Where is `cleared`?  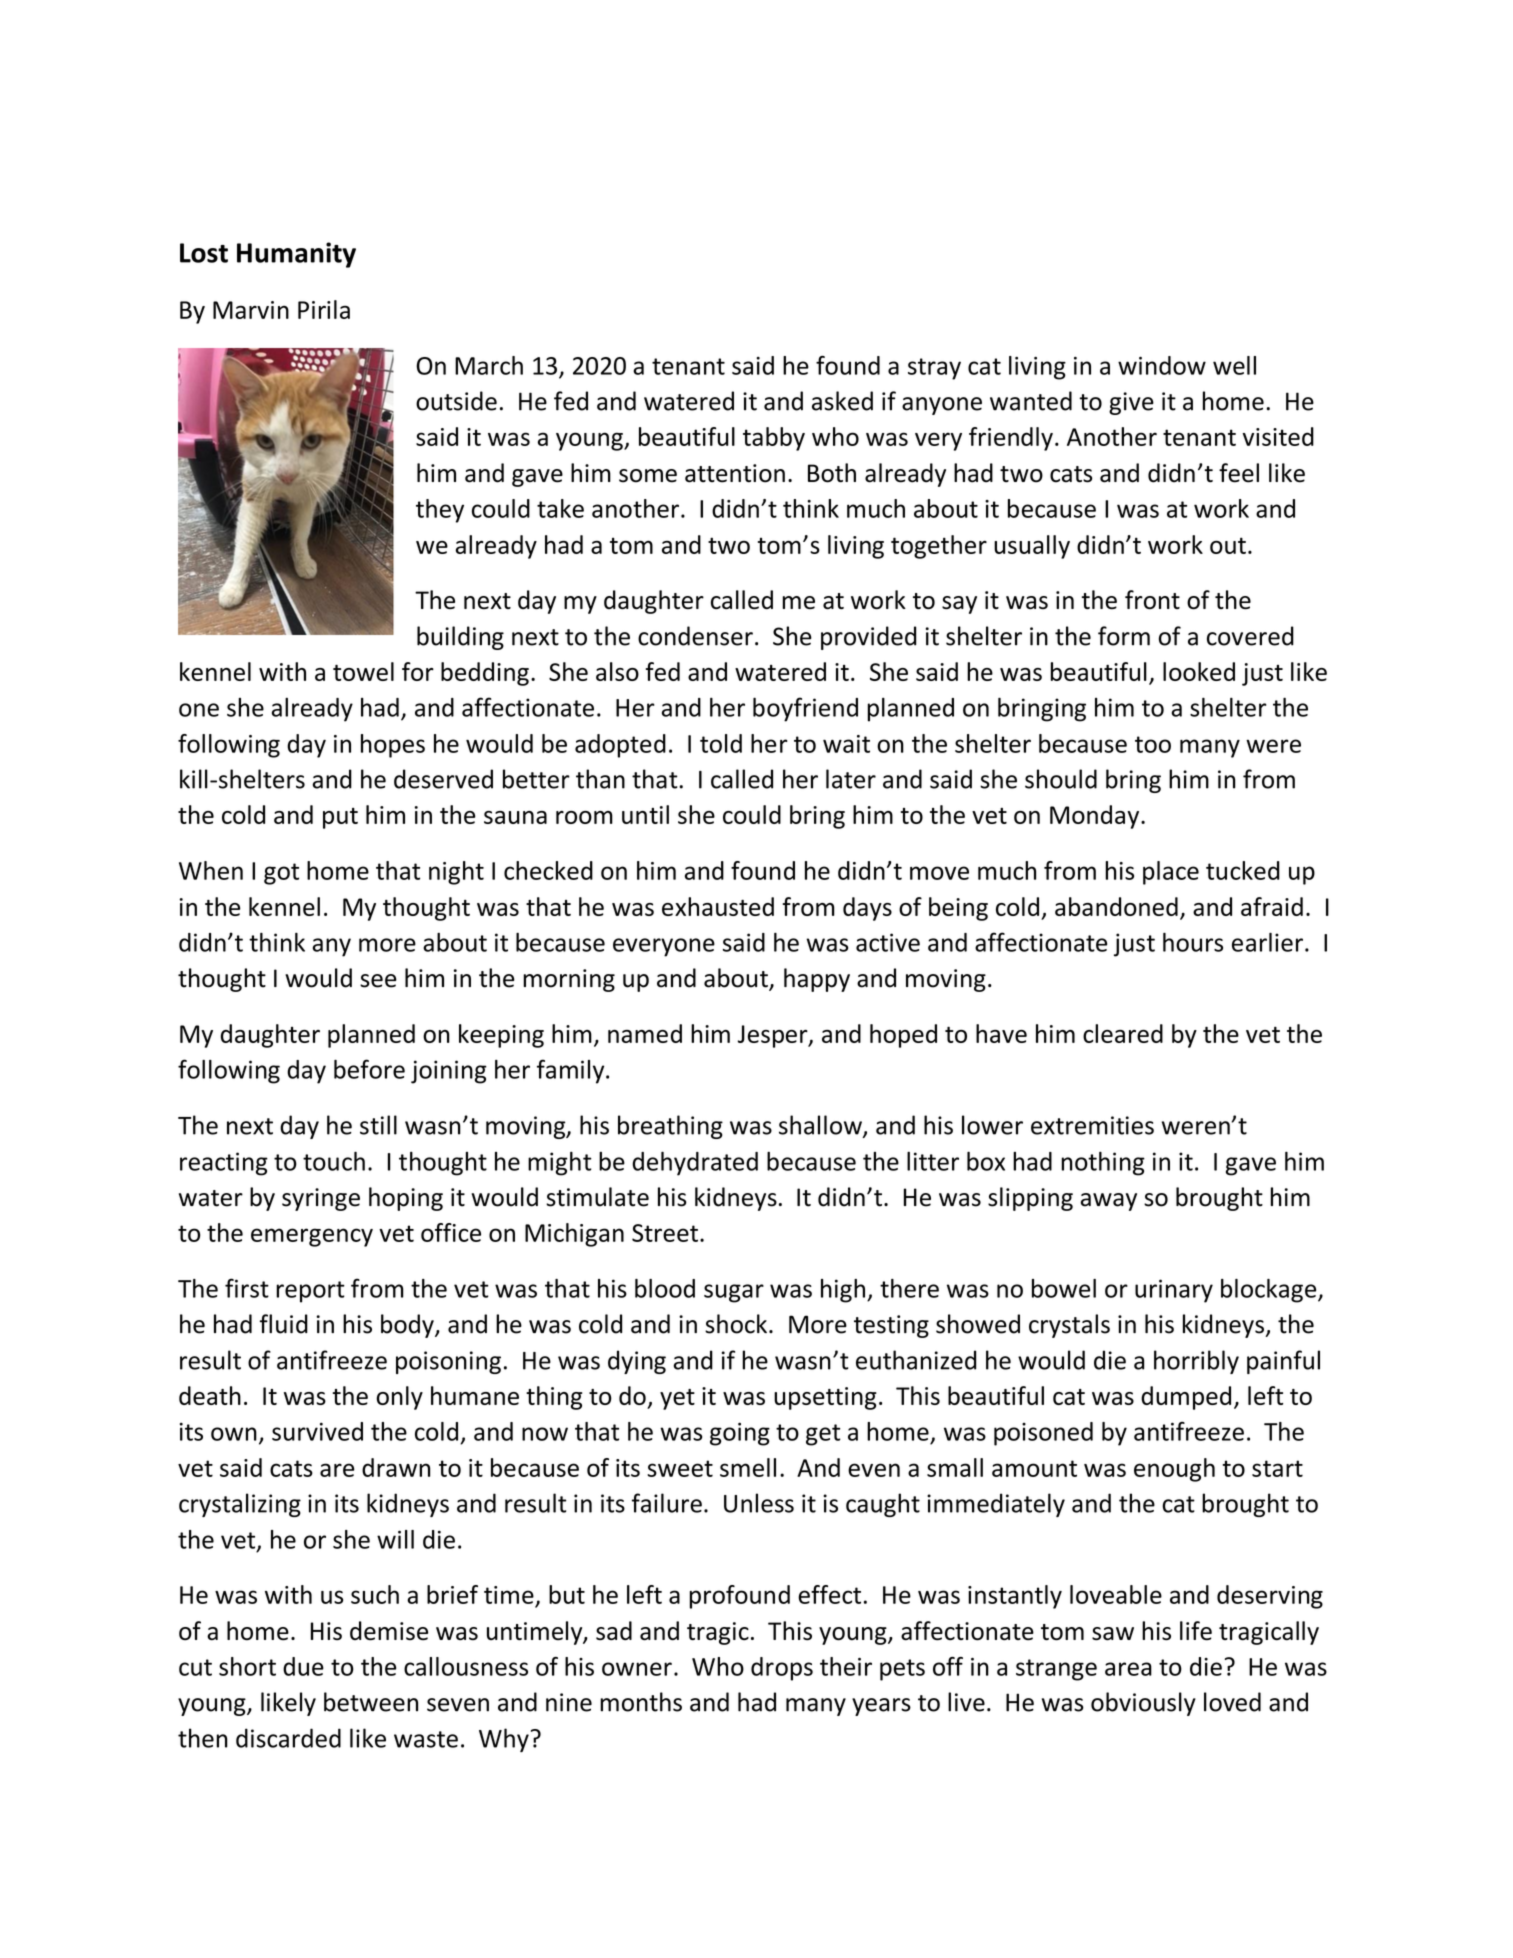
cleared is located at coordinates (1123, 1033).
